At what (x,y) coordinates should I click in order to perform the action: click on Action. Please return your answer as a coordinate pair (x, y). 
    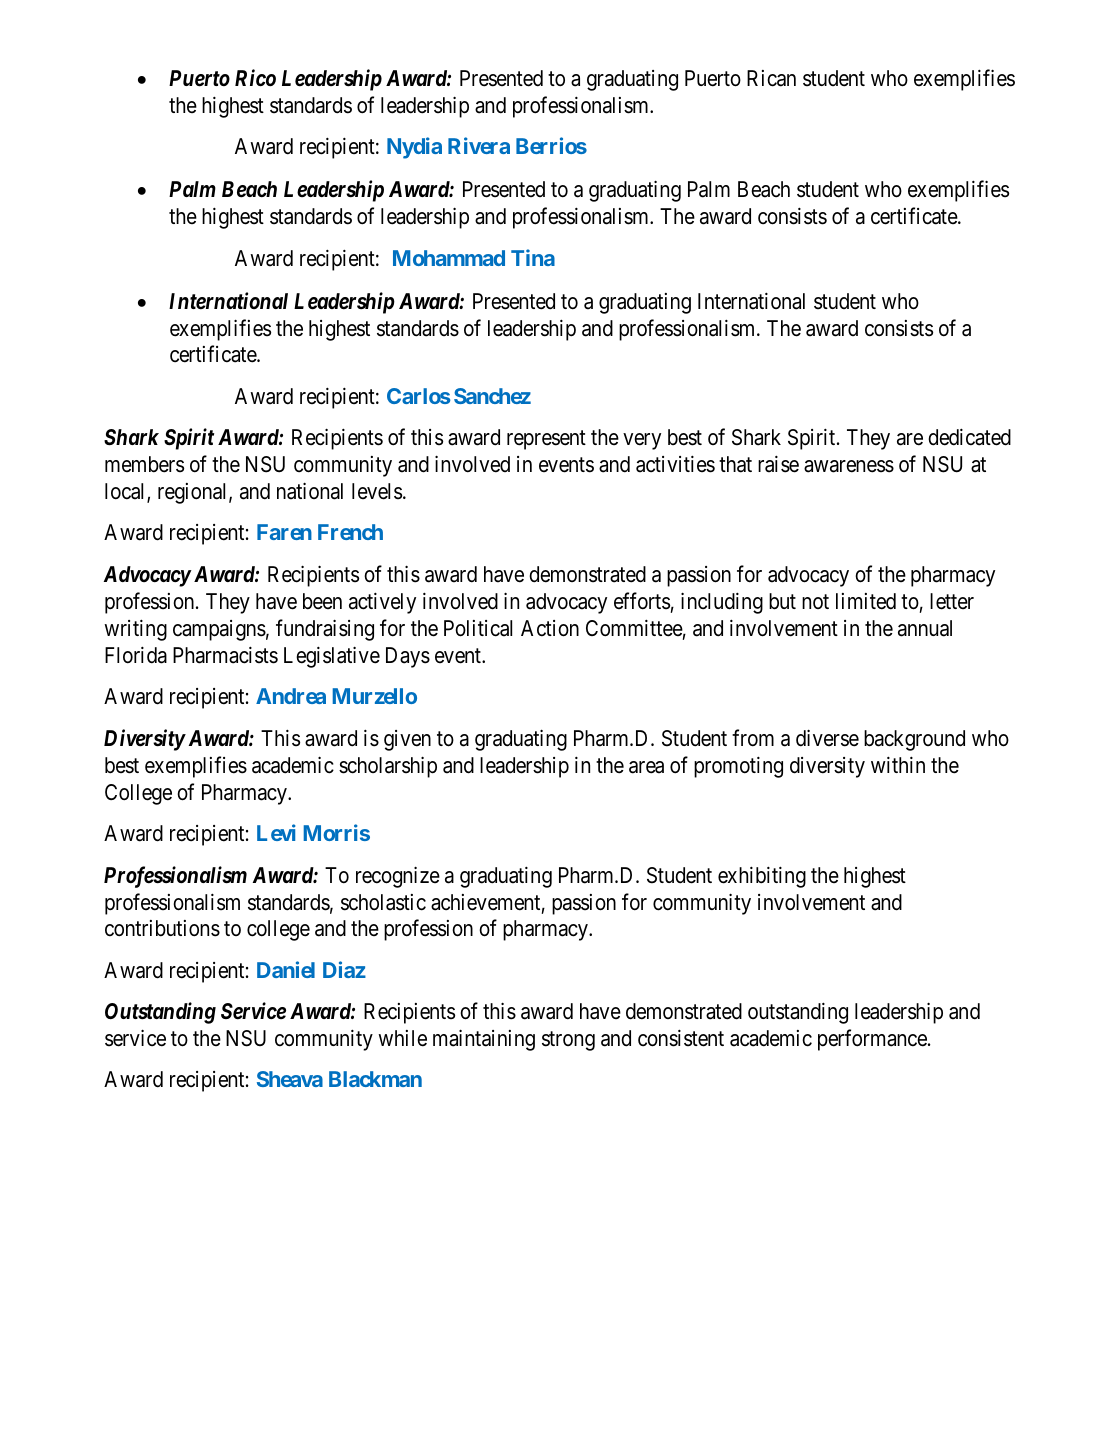
    Looking at the image, I should click on (550, 628).
